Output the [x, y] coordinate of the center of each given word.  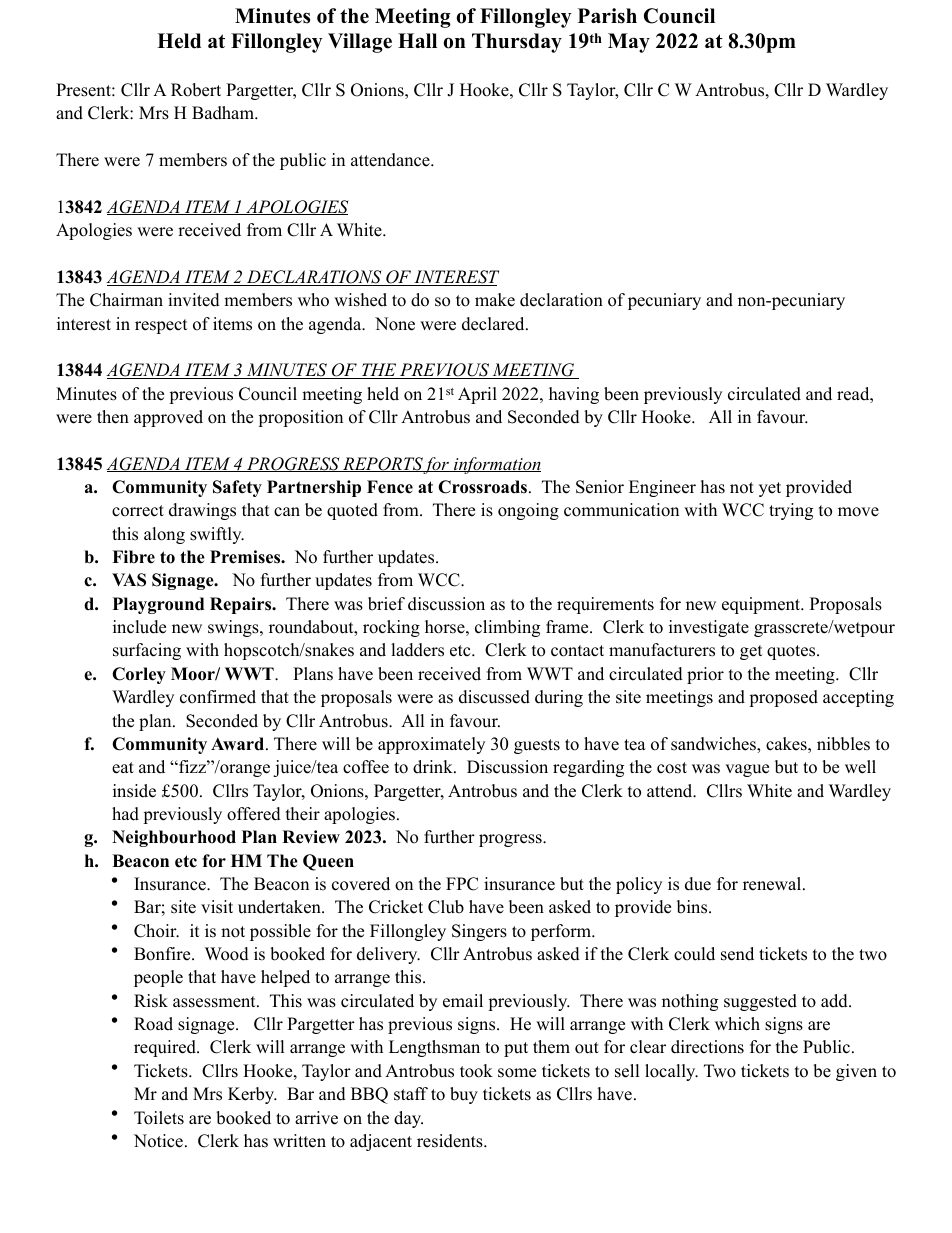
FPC [462, 884]
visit [217, 907]
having [574, 395]
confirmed [218, 697]
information [496, 465]
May [629, 43]
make [495, 300]
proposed [783, 698]
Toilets [159, 1118]
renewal [773, 884]
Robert [196, 90]
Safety [237, 488]
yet [770, 489]
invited [194, 300]
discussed [494, 697]
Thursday [517, 43]
